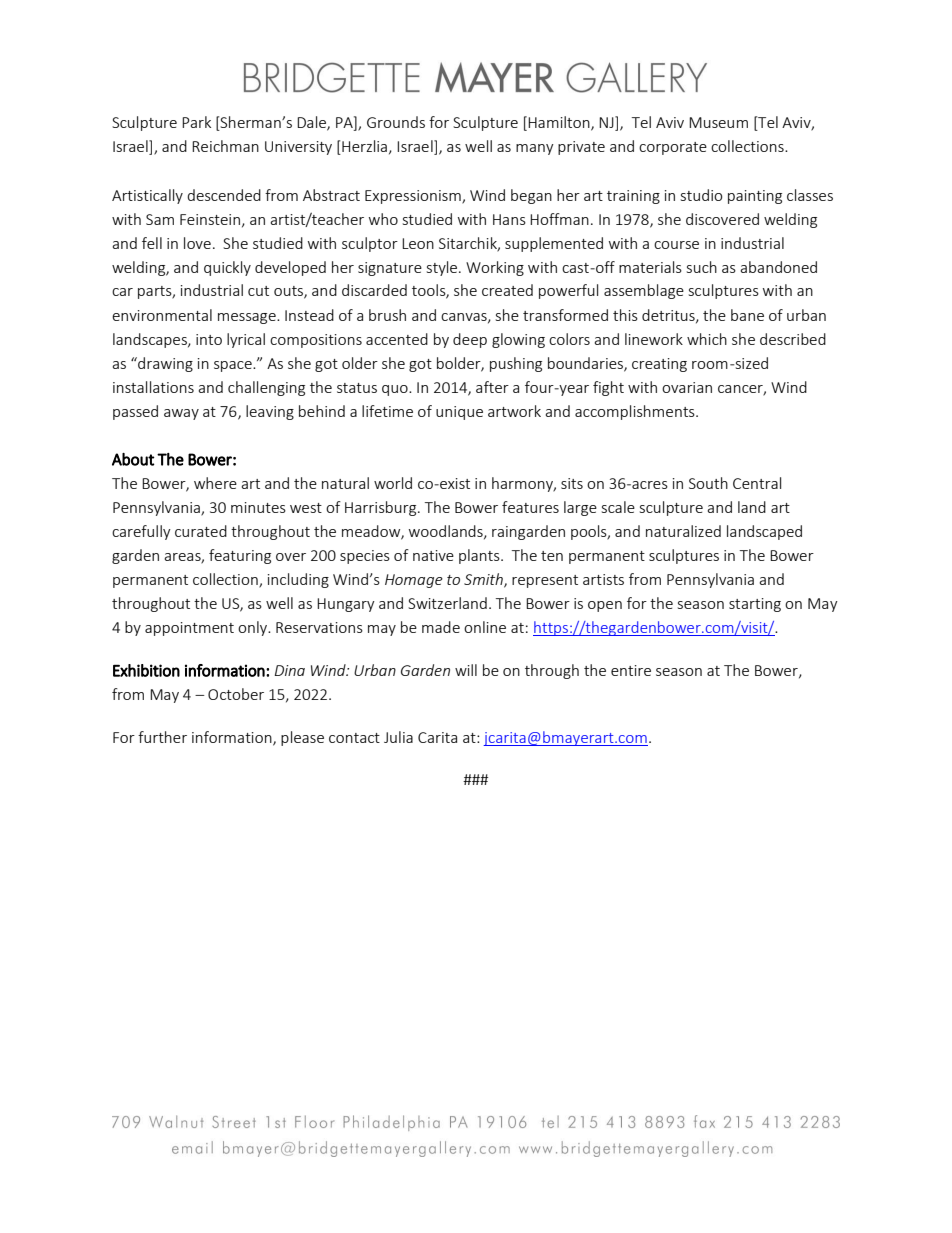  Describe the element at coordinates (507, 290) in the screenshot. I see `created` at that location.
